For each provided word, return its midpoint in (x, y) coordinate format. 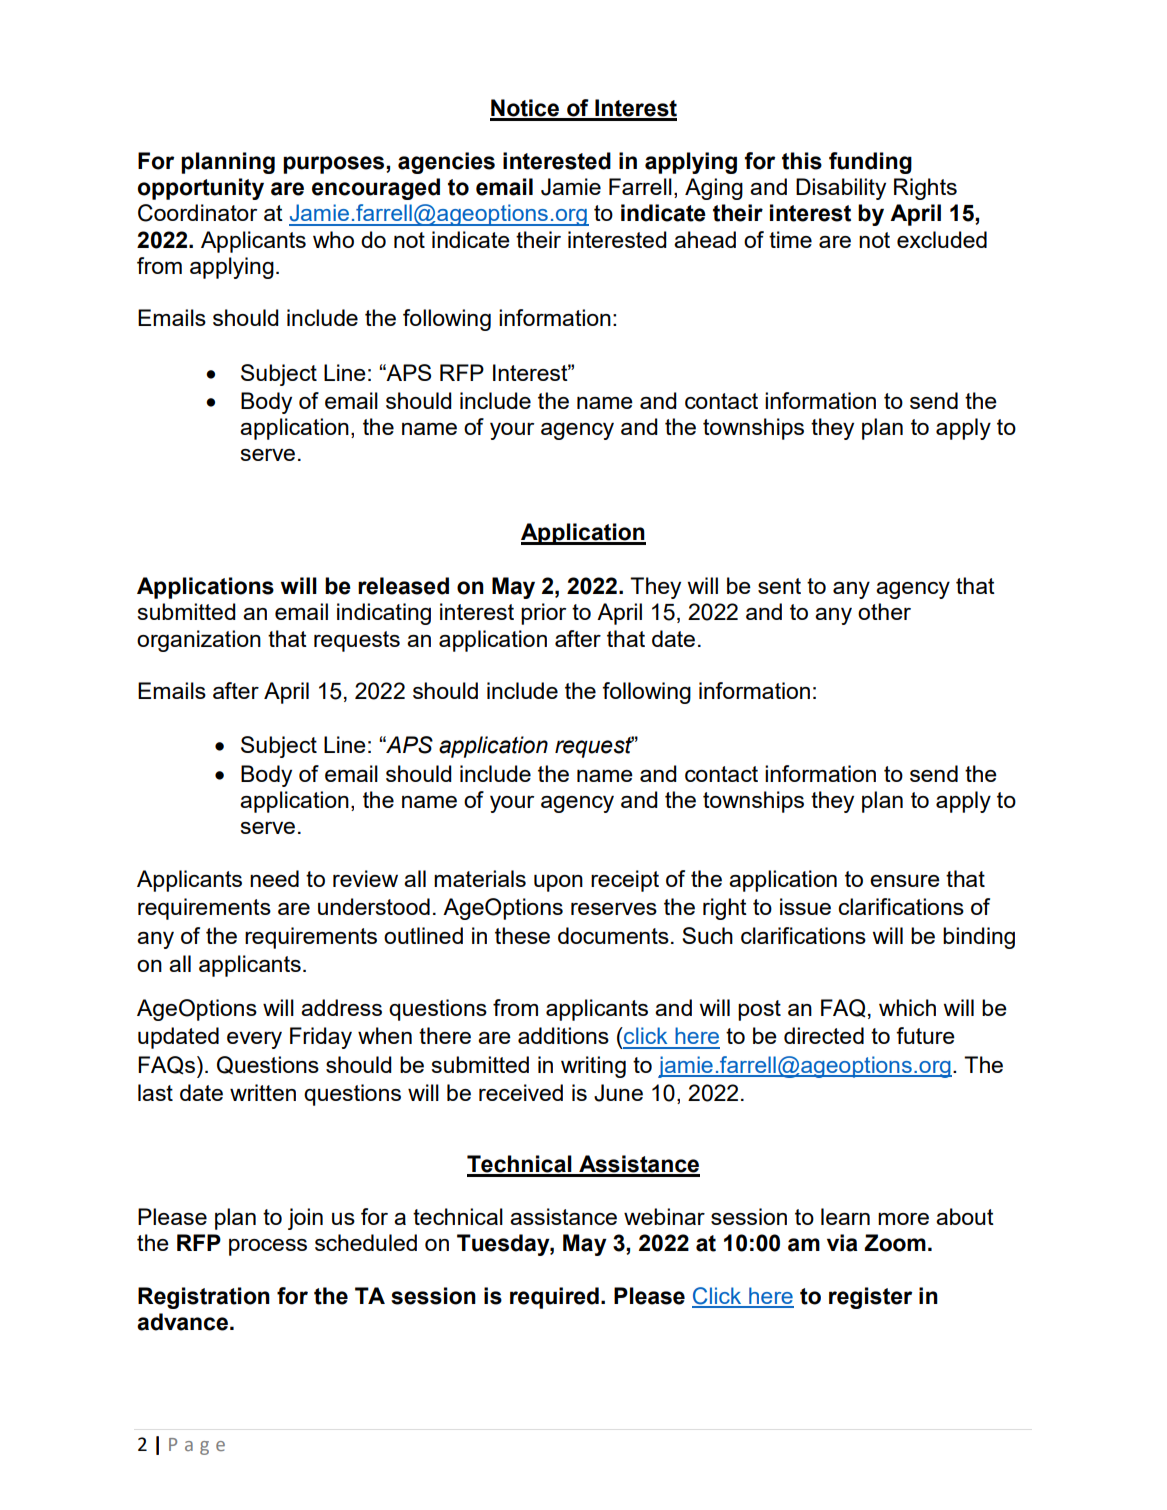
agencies (446, 163)
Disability (841, 189)
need (274, 878)
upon (558, 883)
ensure (905, 881)
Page (197, 1446)
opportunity (201, 189)
